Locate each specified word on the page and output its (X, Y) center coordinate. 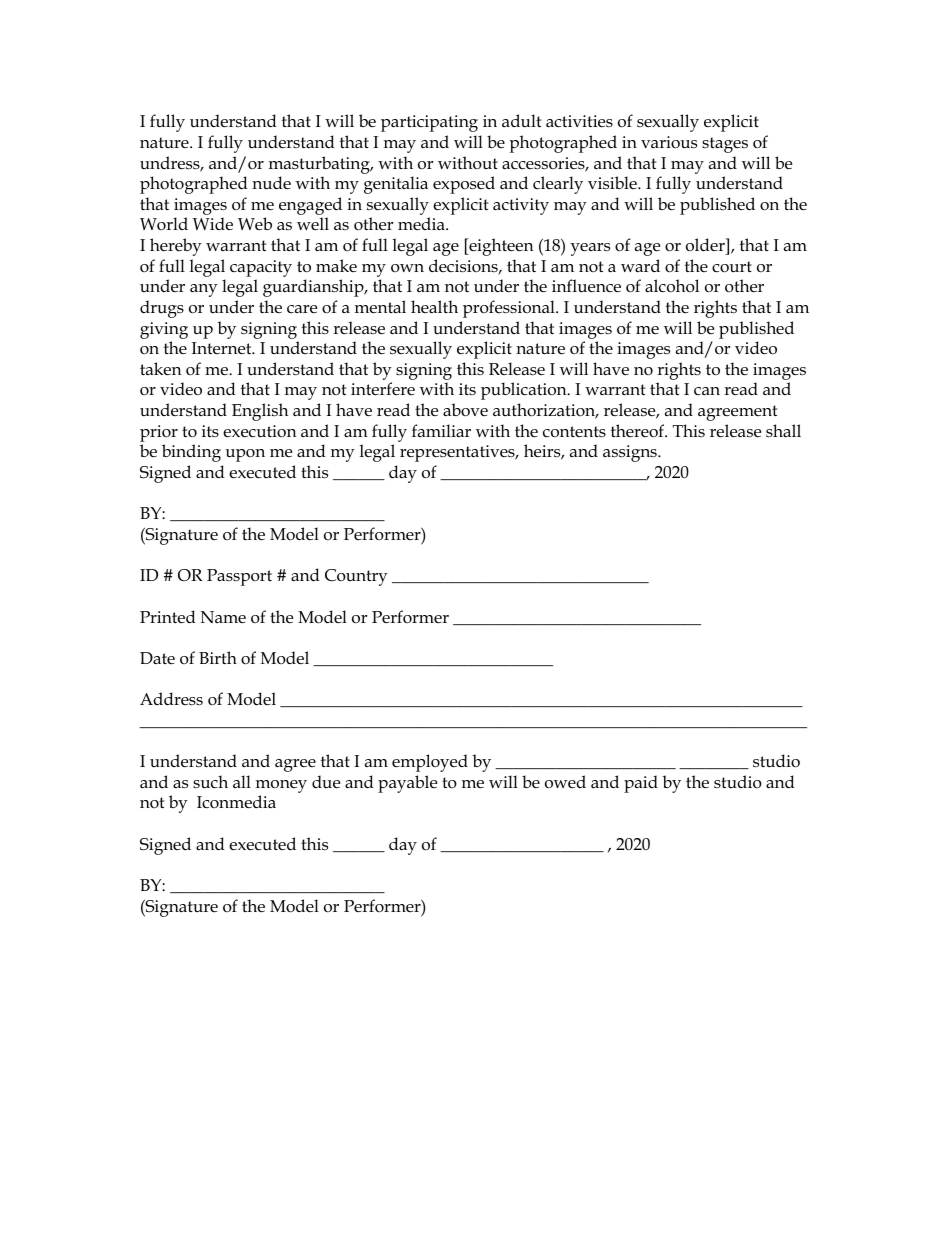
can (707, 391)
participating (429, 123)
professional (510, 309)
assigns (631, 453)
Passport (239, 577)
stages (725, 145)
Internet (223, 348)
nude (271, 183)
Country (356, 577)
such (210, 782)
